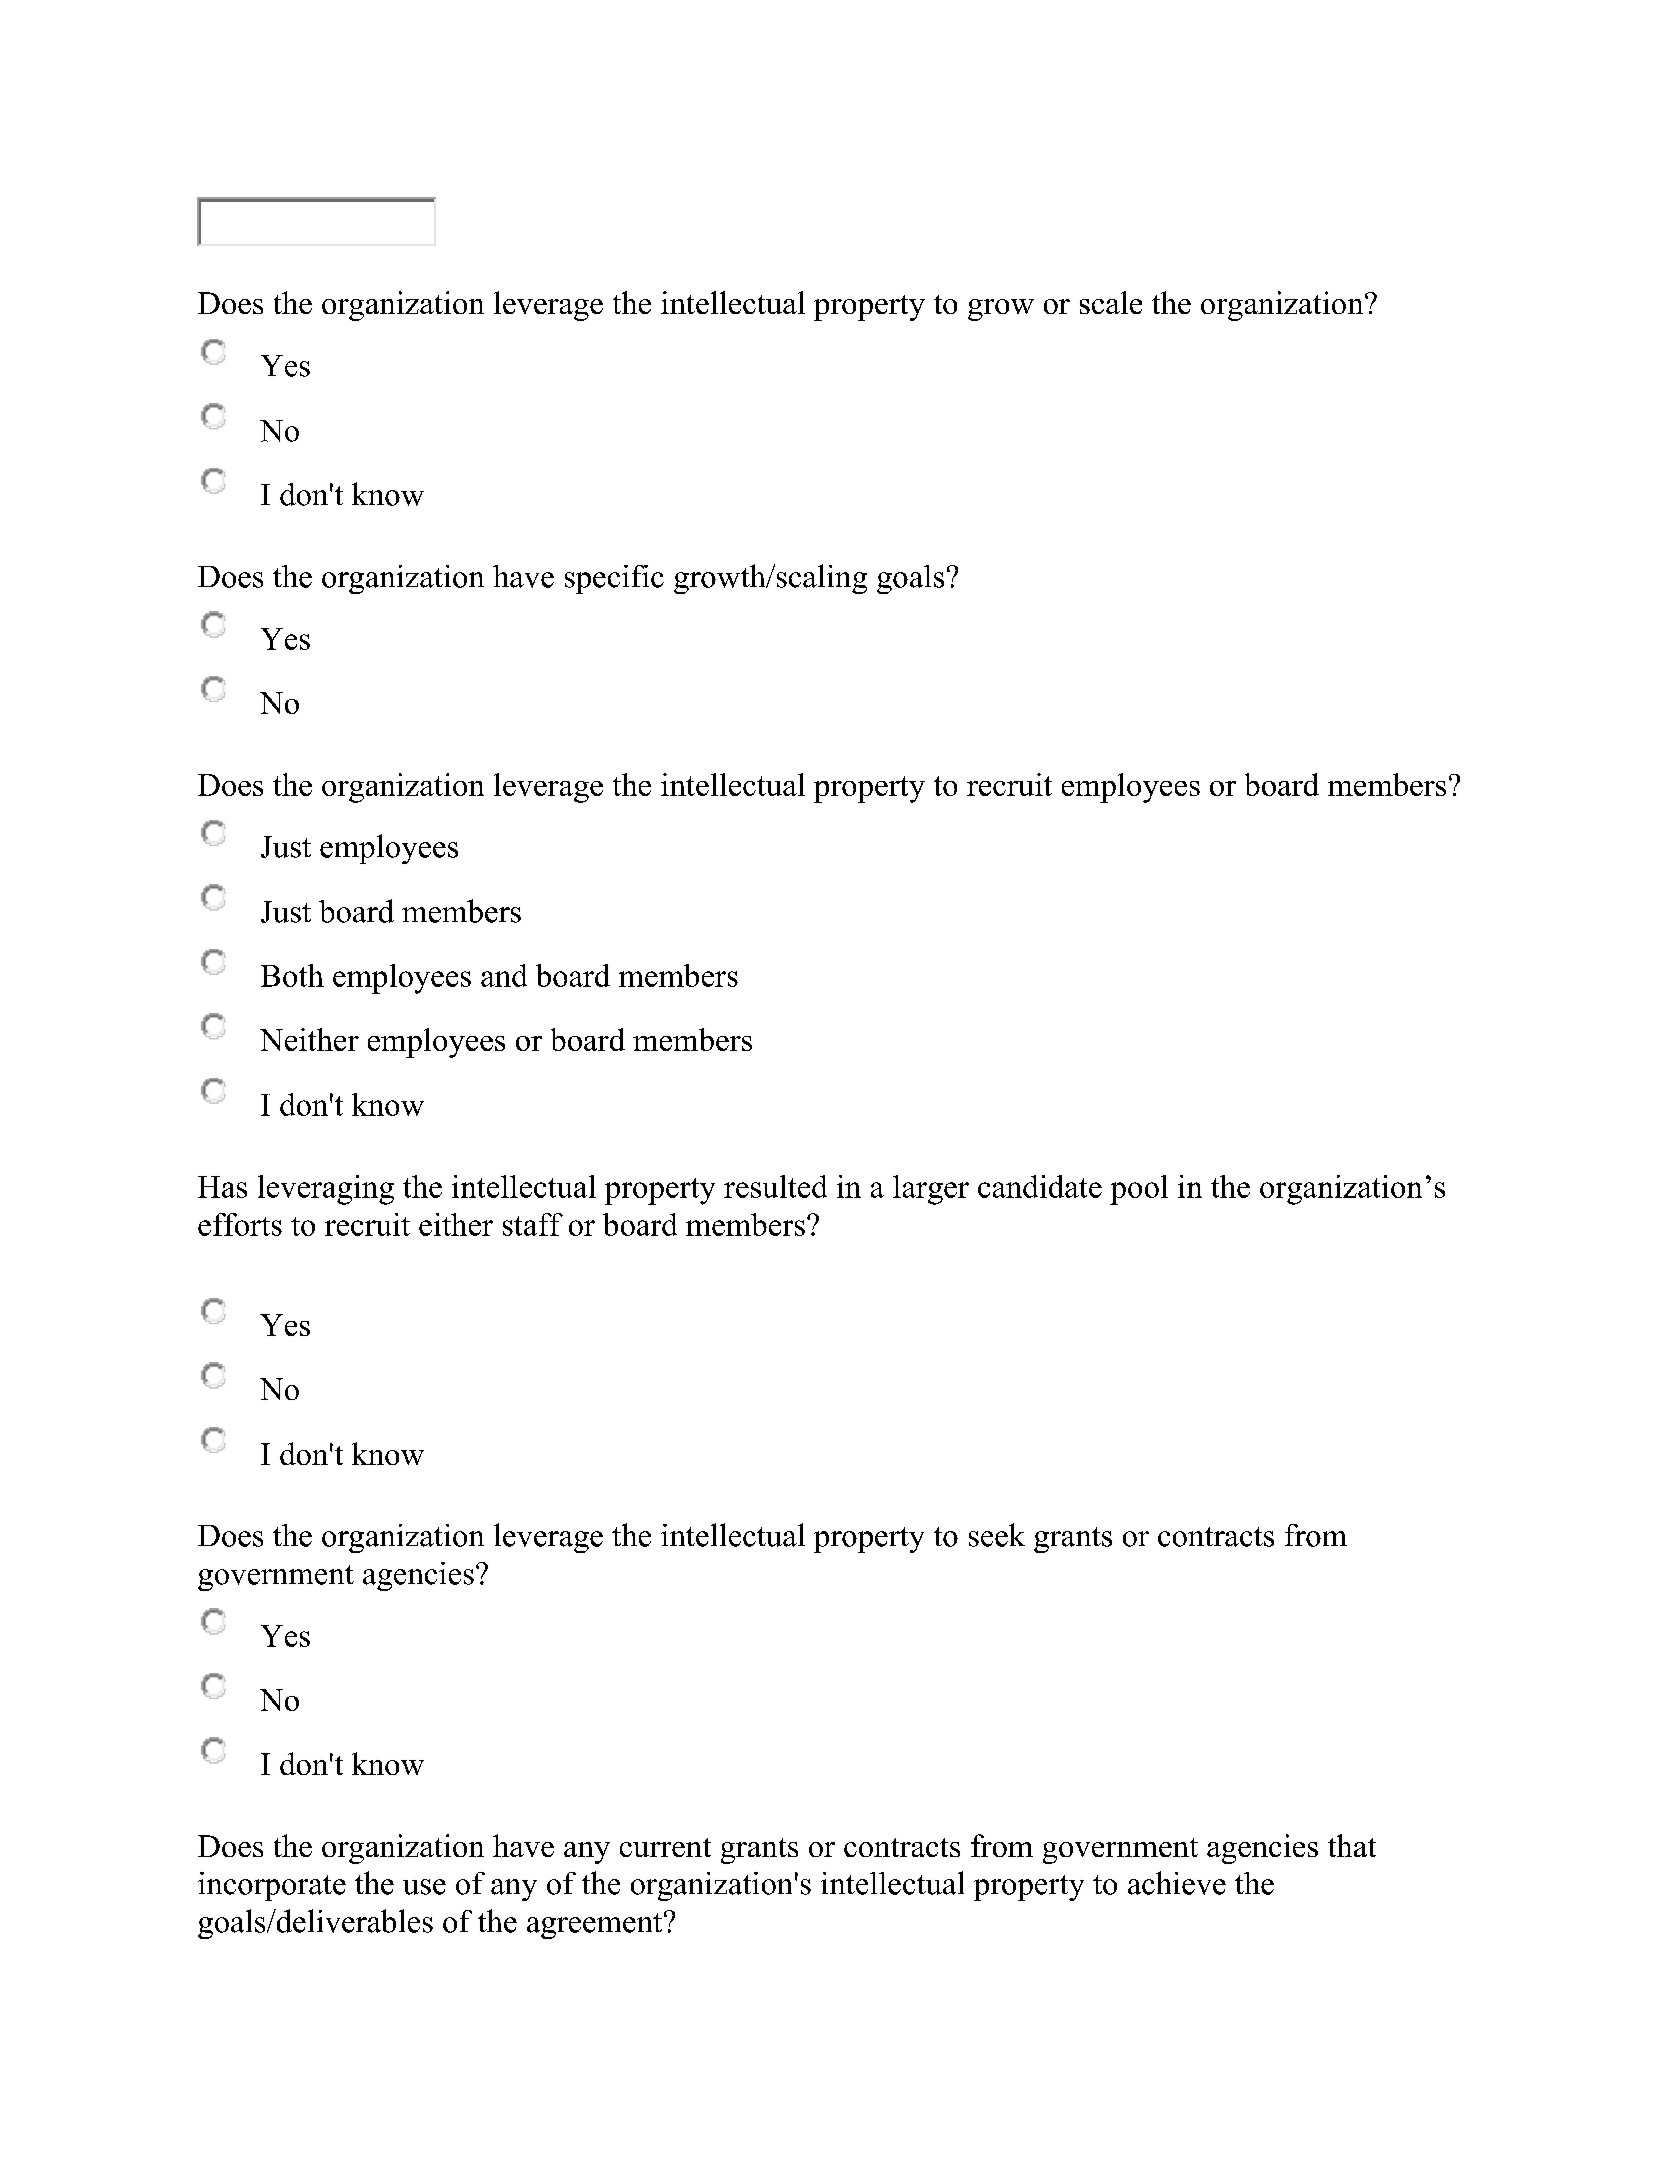  Describe the element at coordinates (614, 579) in the document. I see `specific` at that location.
